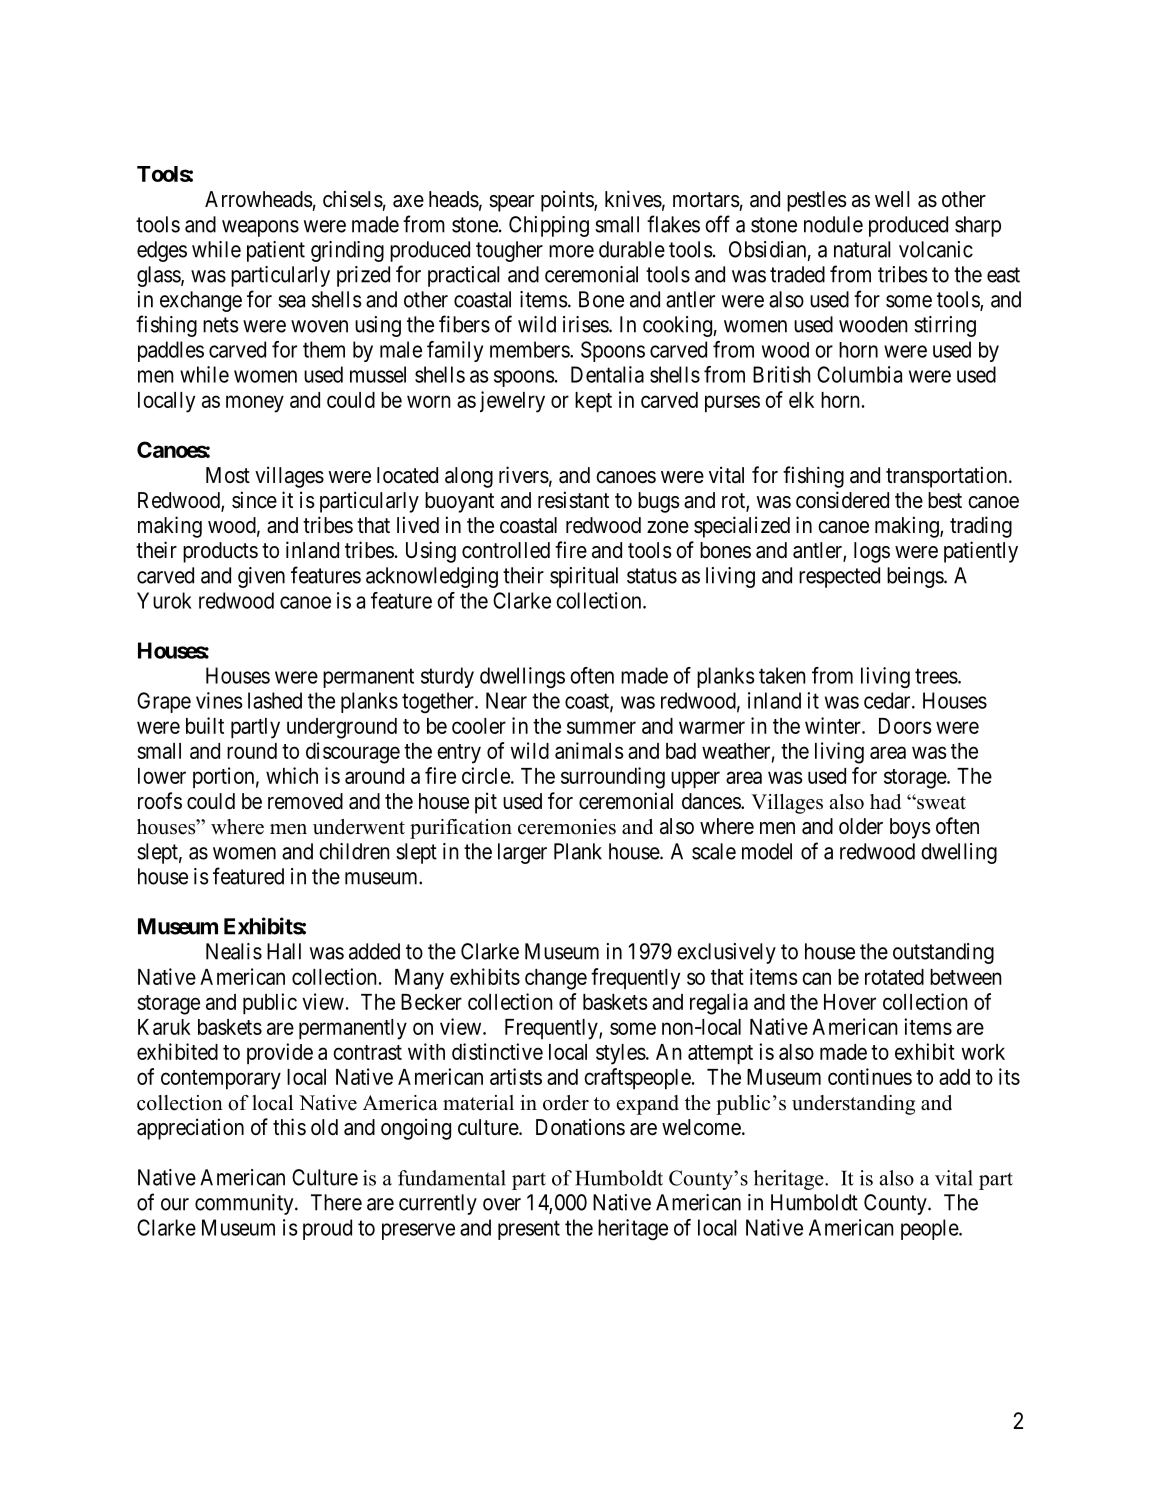  Describe the element at coordinates (853, 1105) in the image. I see `understanding` at that location.
